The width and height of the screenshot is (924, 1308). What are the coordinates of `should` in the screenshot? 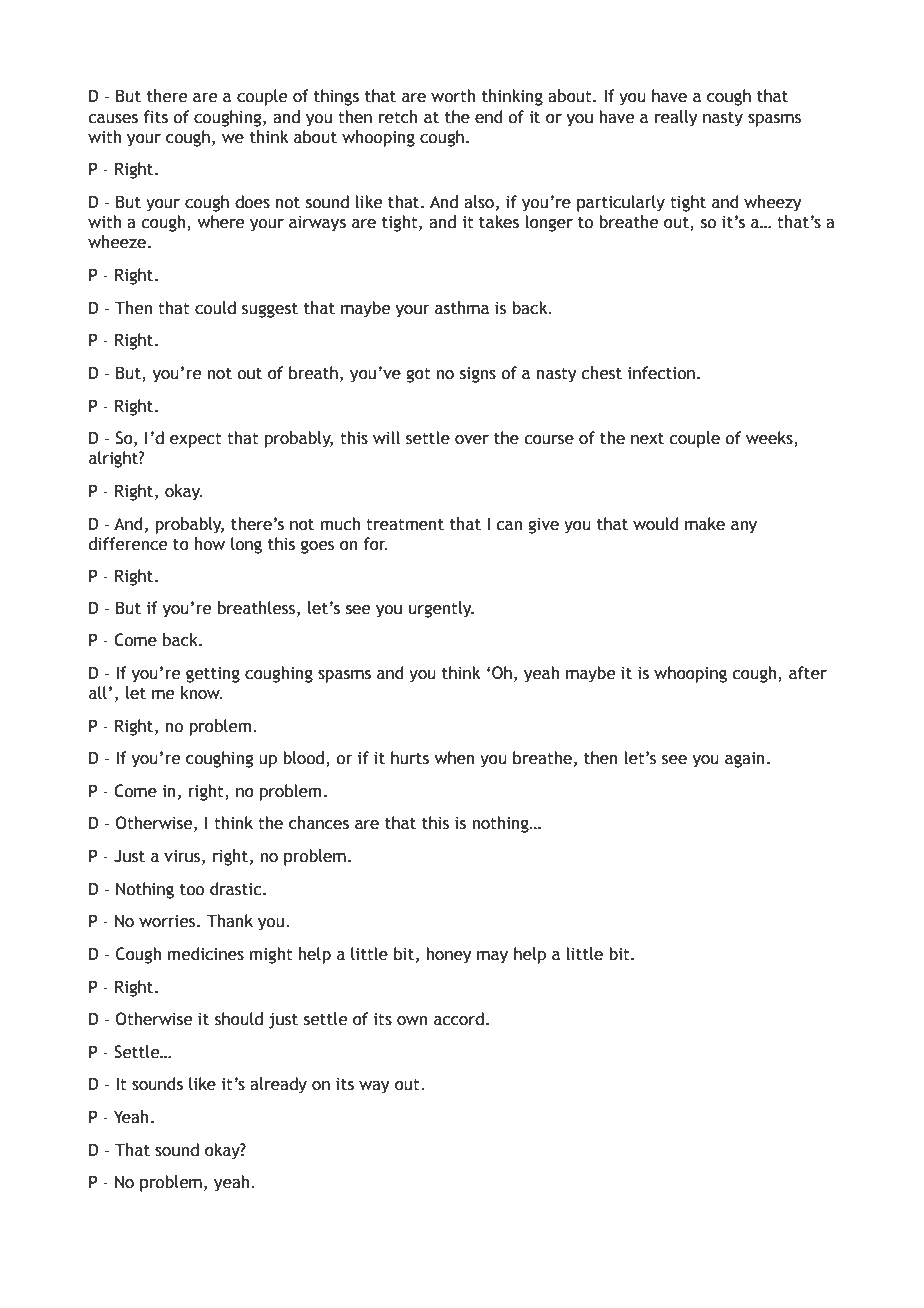 It's located at (239, 1019).
